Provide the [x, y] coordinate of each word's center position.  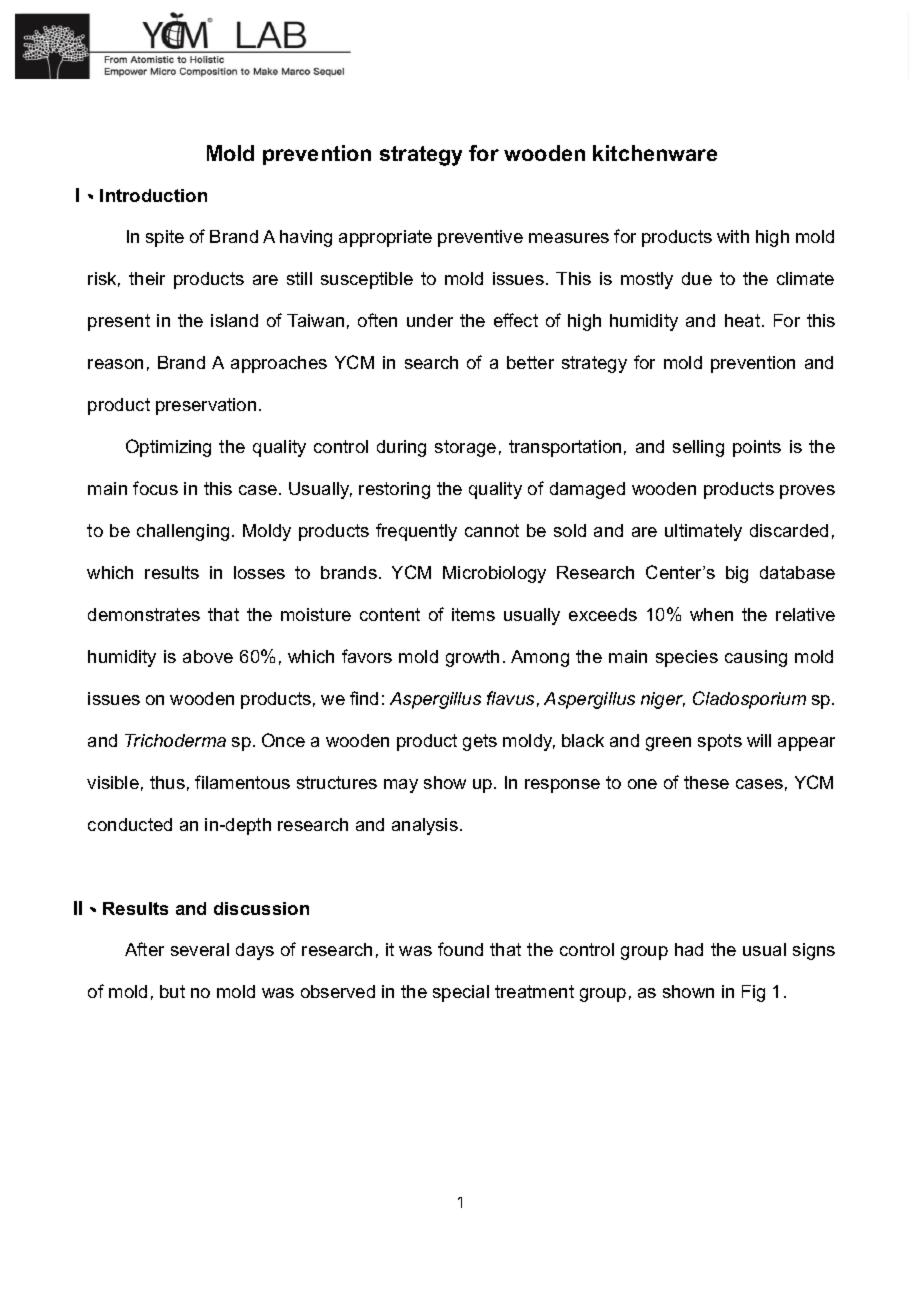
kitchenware [655, 153]
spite [165, 238]
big [737, 574]
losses [259, 572]
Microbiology [494, 574]
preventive [480, 238]
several [200, 949]
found [460, 949]
